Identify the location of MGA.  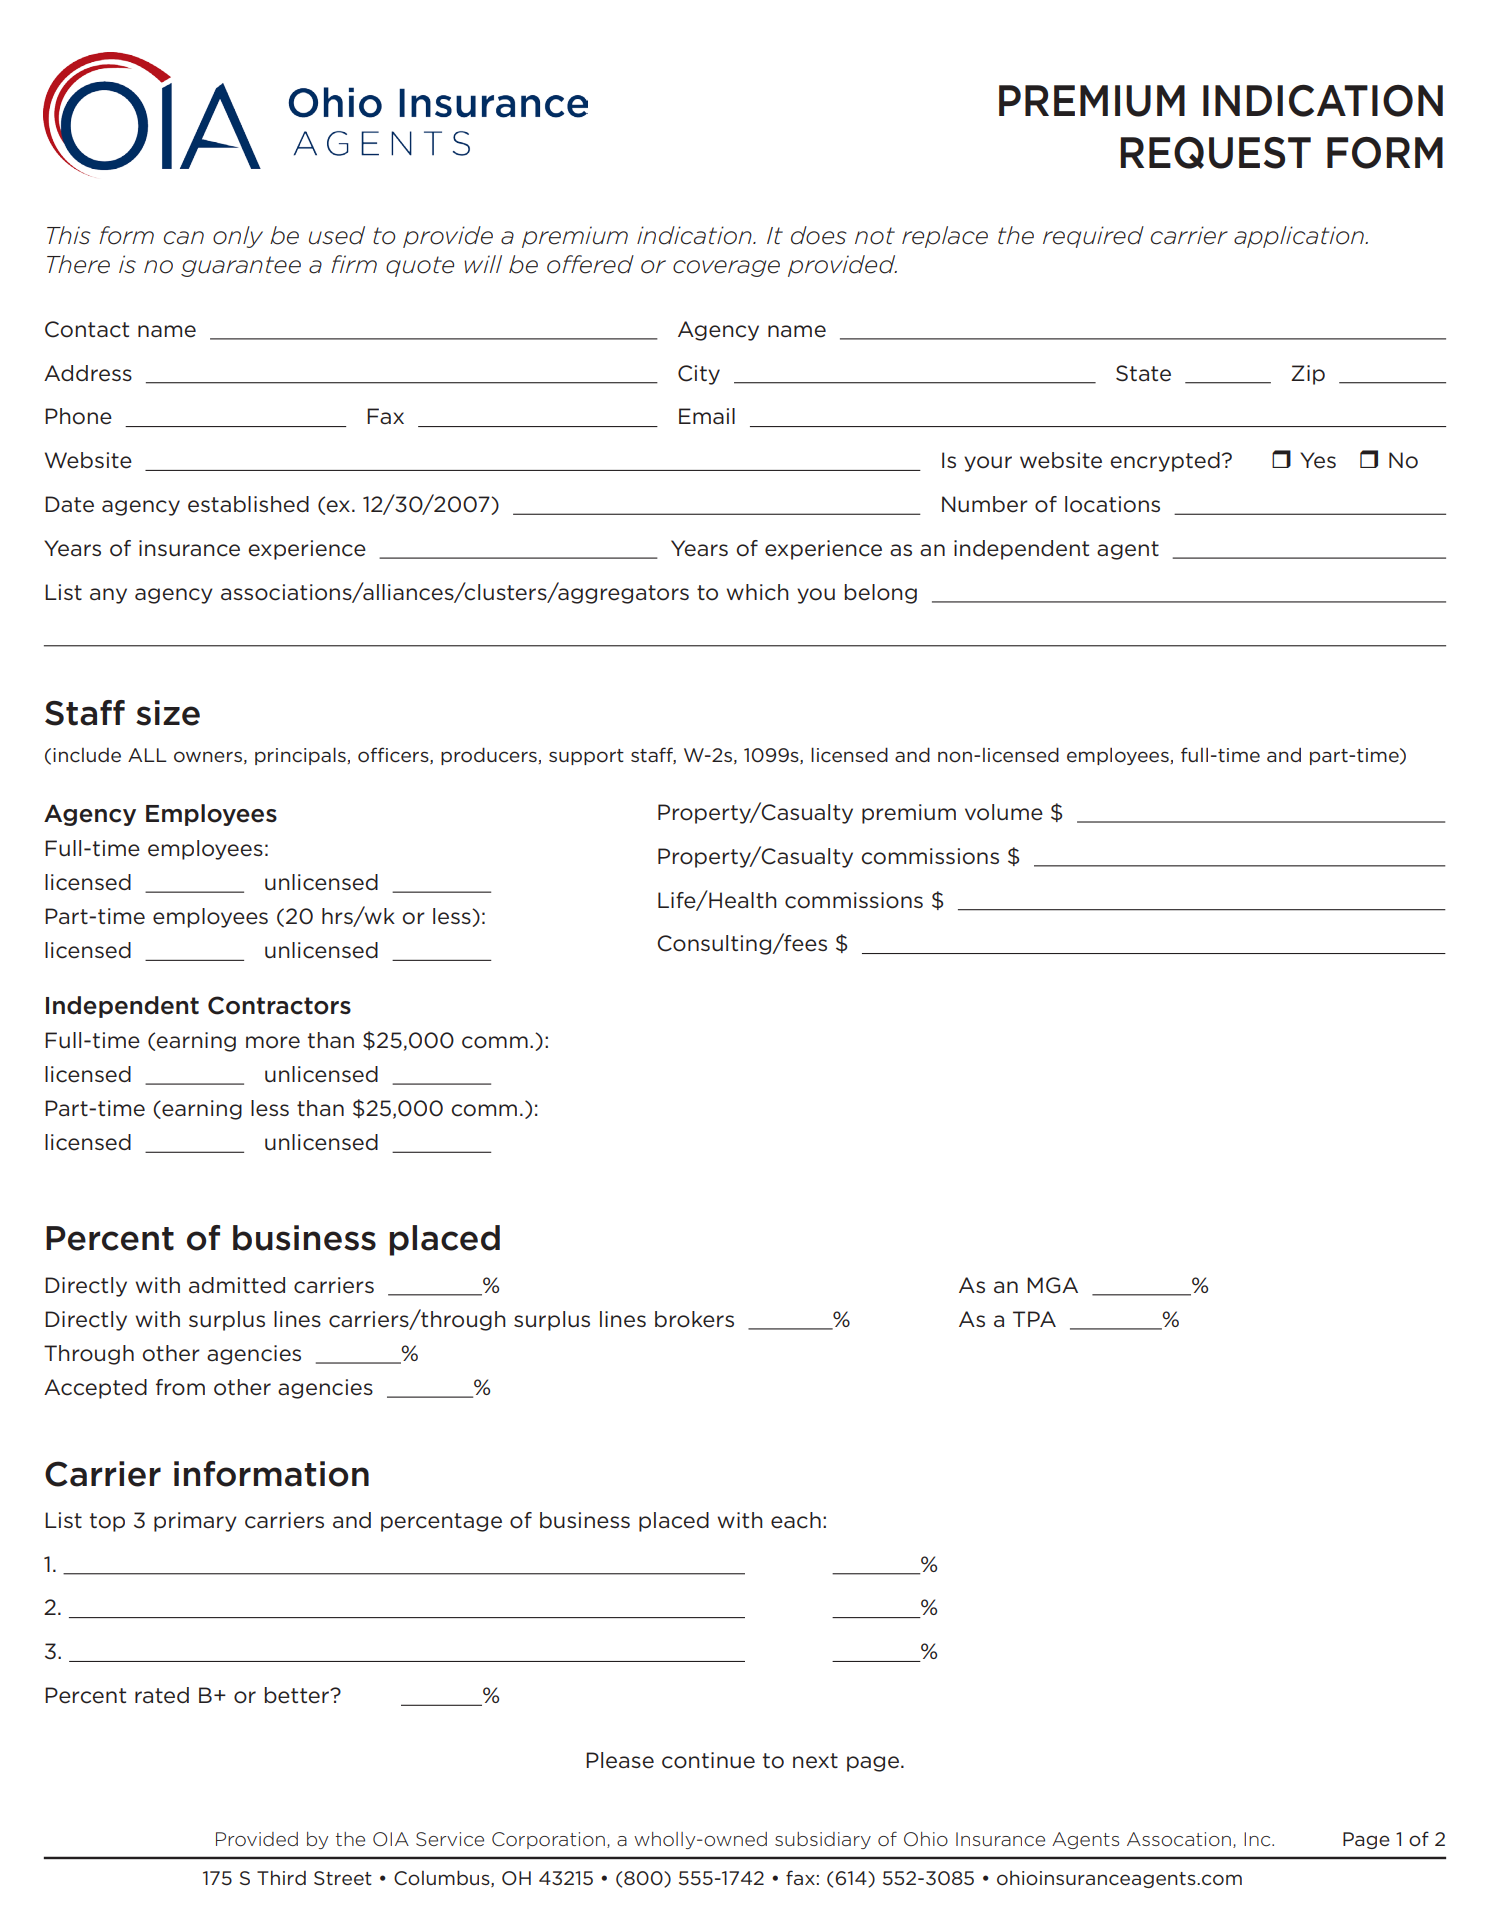
(1052, 1285).
